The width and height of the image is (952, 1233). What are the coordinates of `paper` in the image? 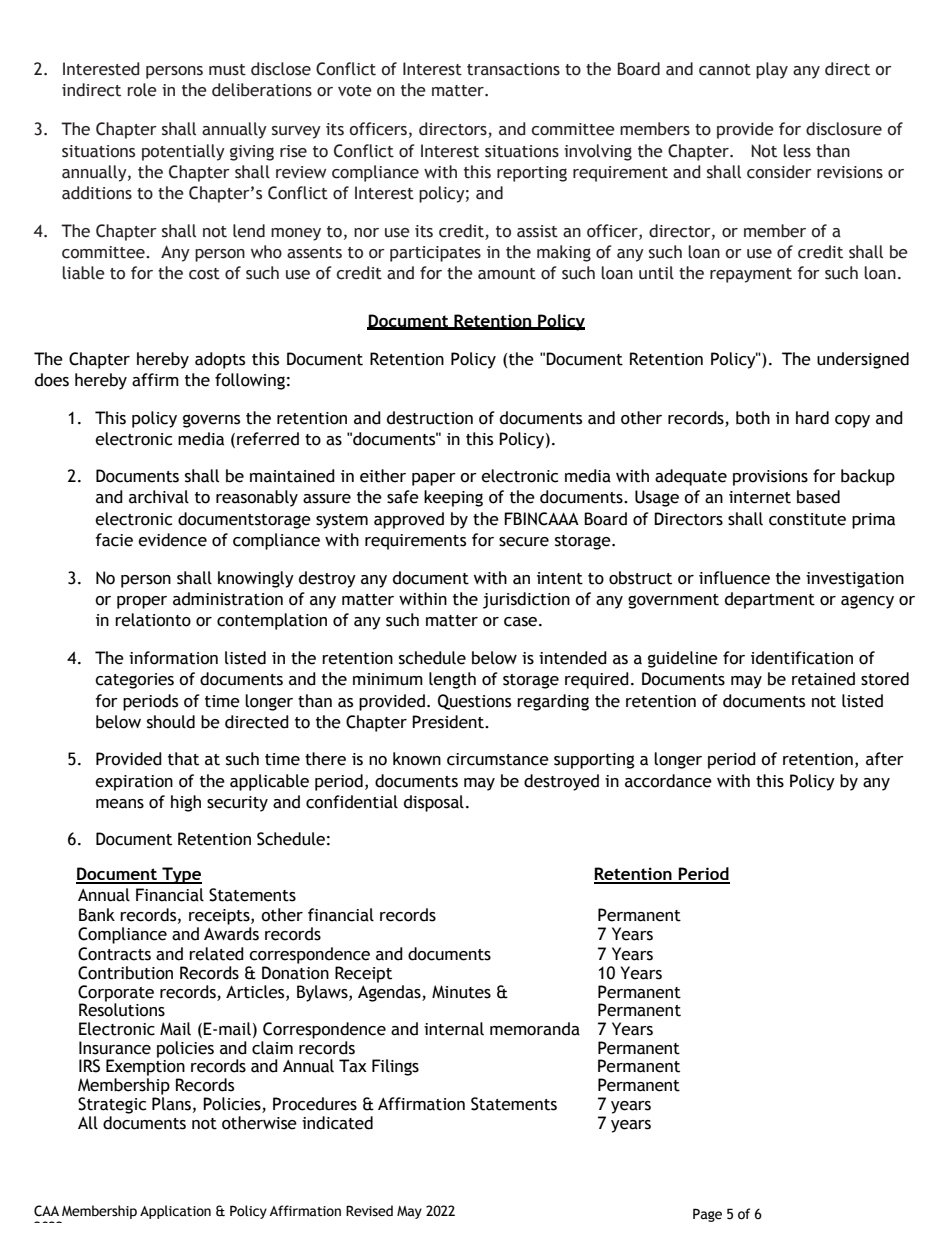 It's located at (434, 479).
